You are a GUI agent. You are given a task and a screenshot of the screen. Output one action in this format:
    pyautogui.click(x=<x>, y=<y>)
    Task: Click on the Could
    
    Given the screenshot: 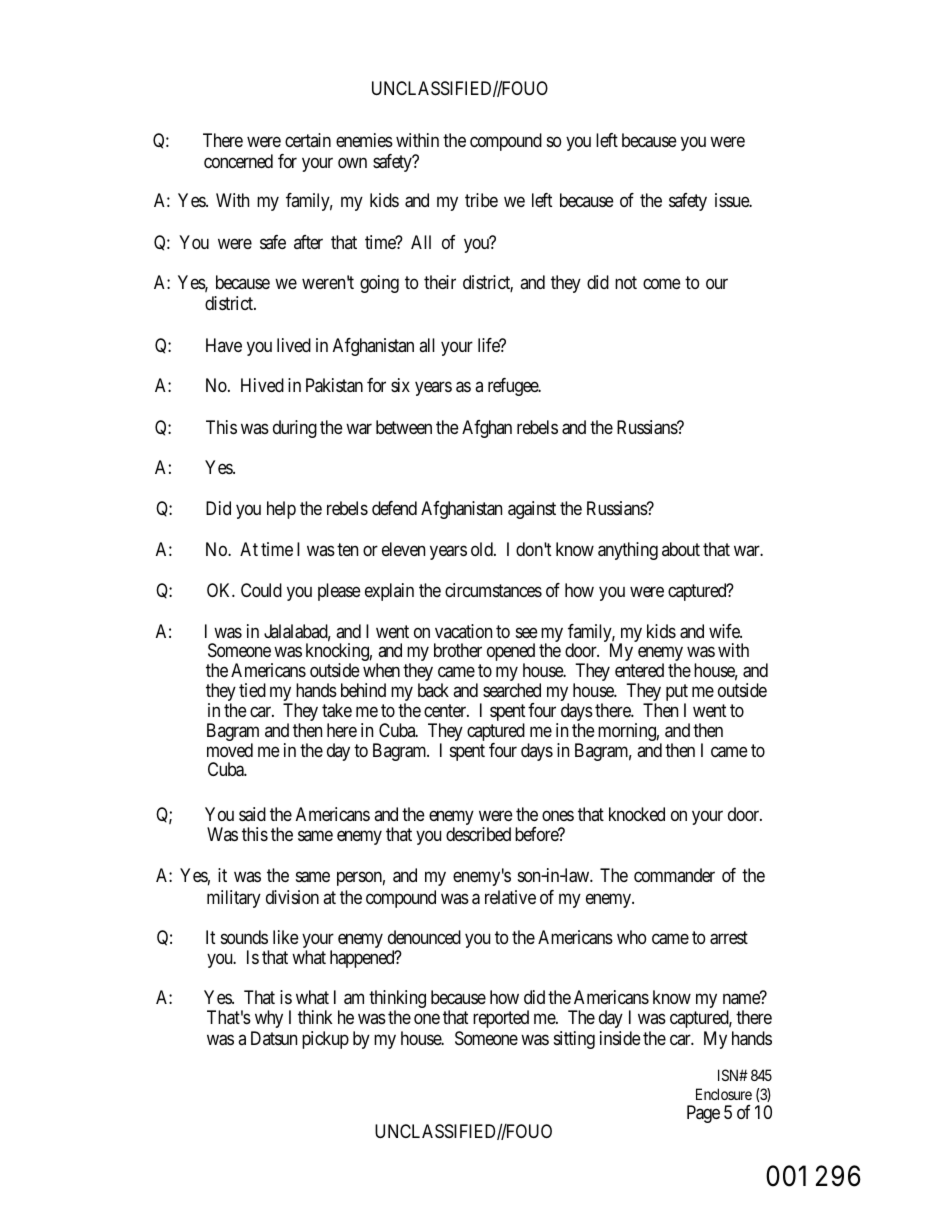 What is the action you would take?
    pyautogui.click(x=261, y=590)
